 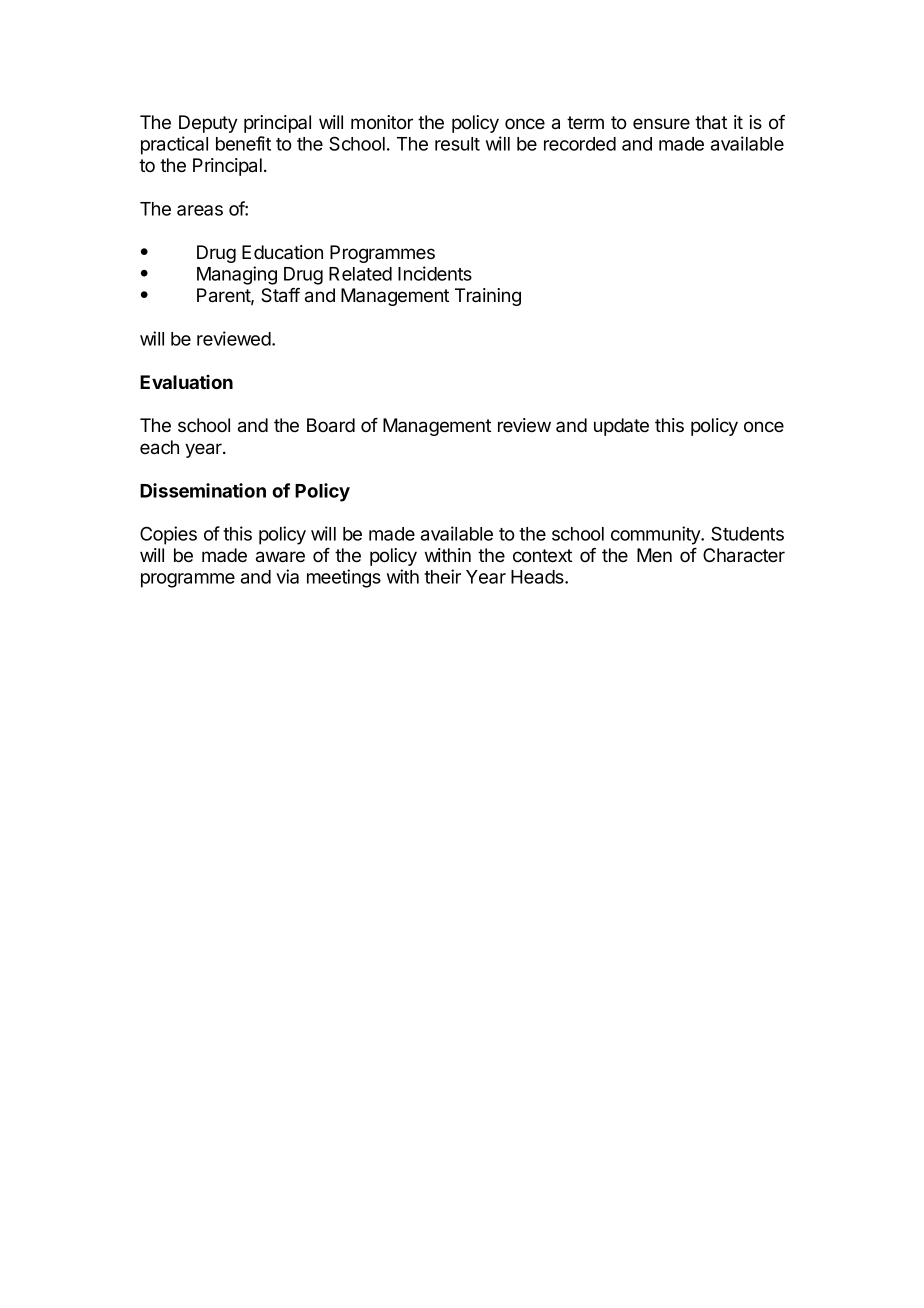 What do you see at coordinates (243, 143) in the document?
I see `benefit` at bounding box center [243, 143].
